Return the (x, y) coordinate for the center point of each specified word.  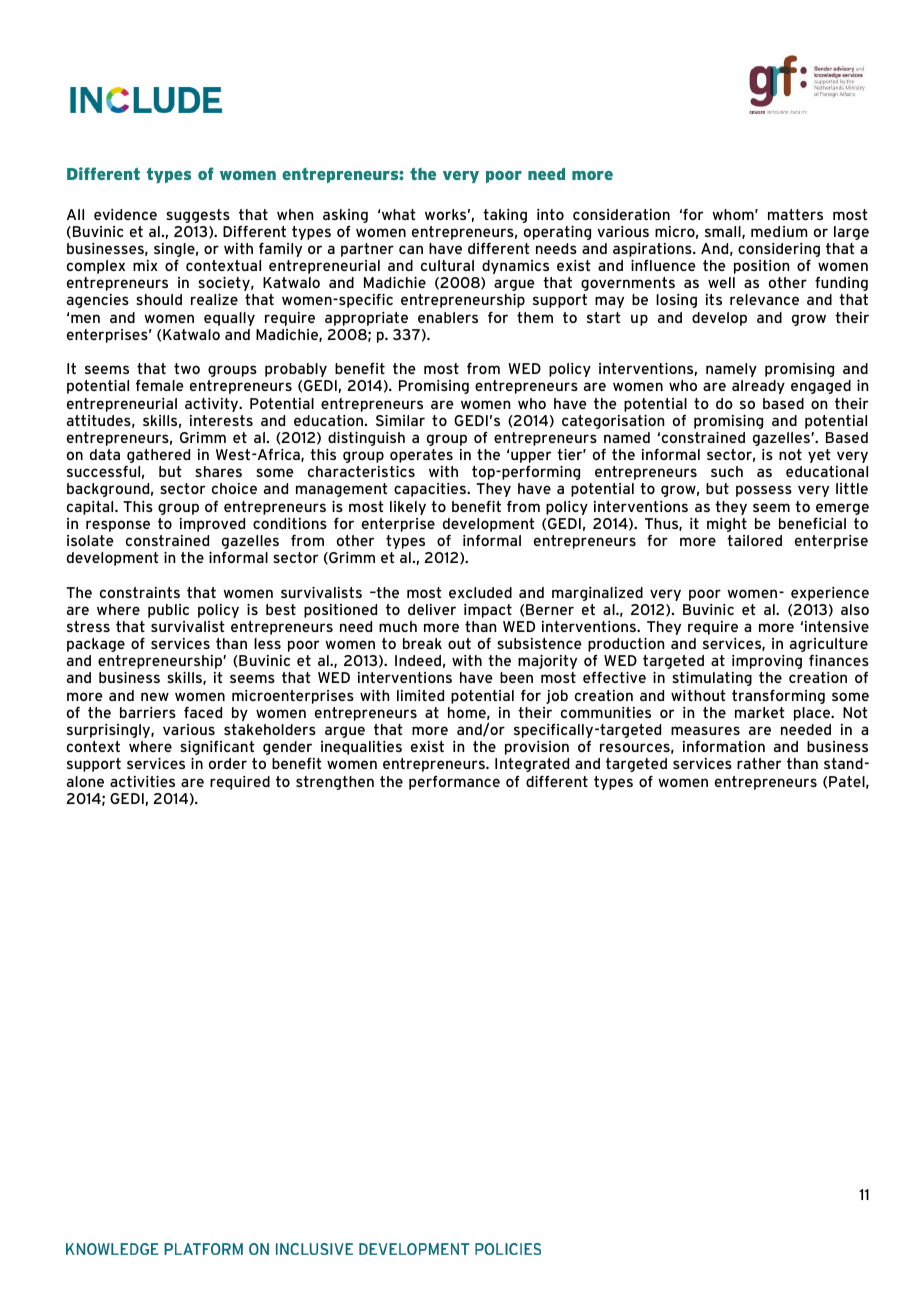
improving (767, 662)
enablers (448, 317)
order (228, 763)
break (422, 643)
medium (779, 231)
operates (421, 456)
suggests (198, 216)
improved (212, 525)
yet (819, 456)
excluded (480, 592)
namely (731, 370)
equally (229, 319)
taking (505, 216)
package (96, 645)
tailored (754, 540)
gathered (158, 457)
